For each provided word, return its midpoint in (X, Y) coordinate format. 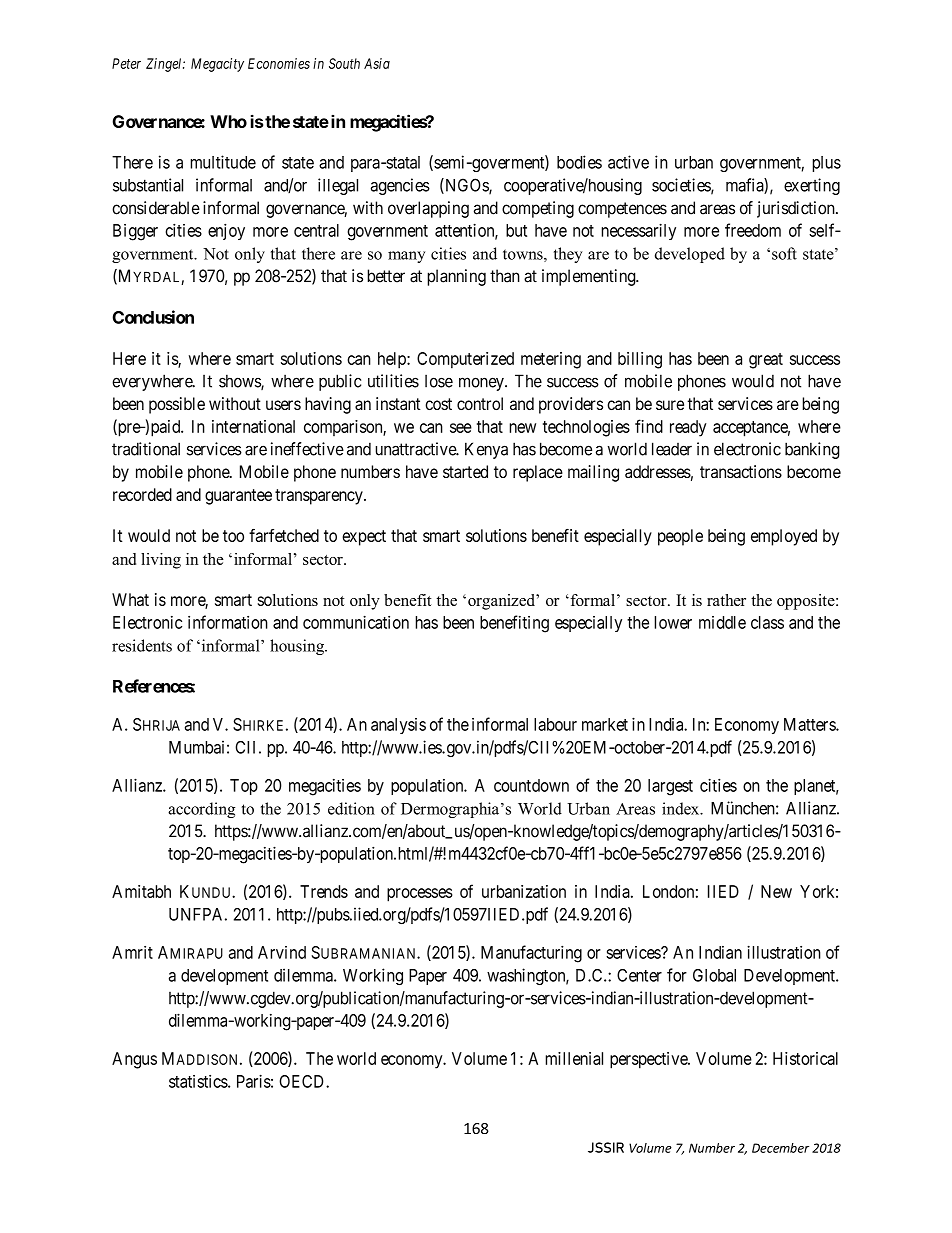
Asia (377, 63)
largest (670, 787)
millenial (574, 1058)
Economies (279, 63)
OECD (303, 1081)
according (201, 810)
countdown (531, 785)
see (461, 428)
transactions (741, 471)
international (253, 426)
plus (826, 164)
